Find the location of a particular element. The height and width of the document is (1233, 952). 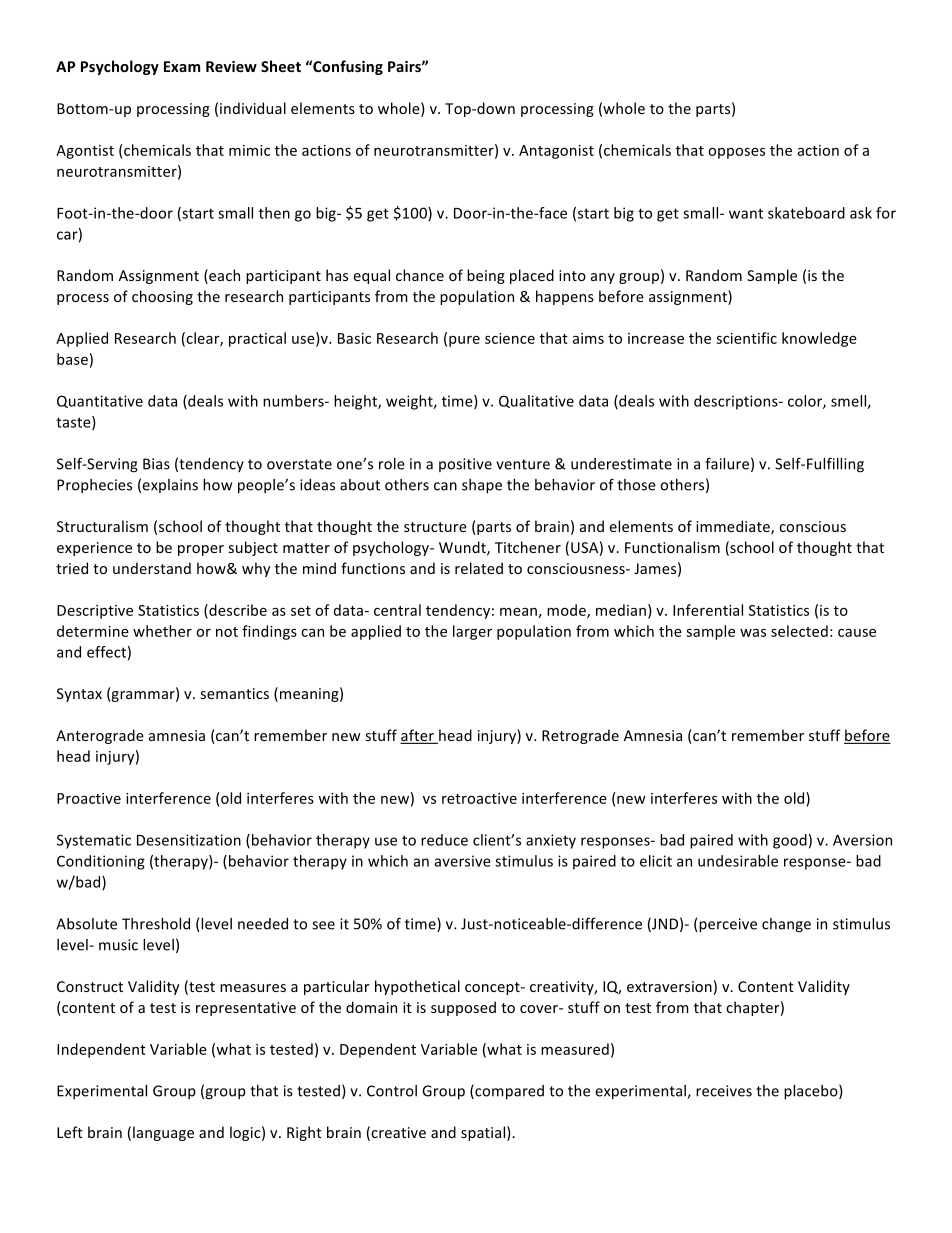

related is located at coordinates (479, 568).
